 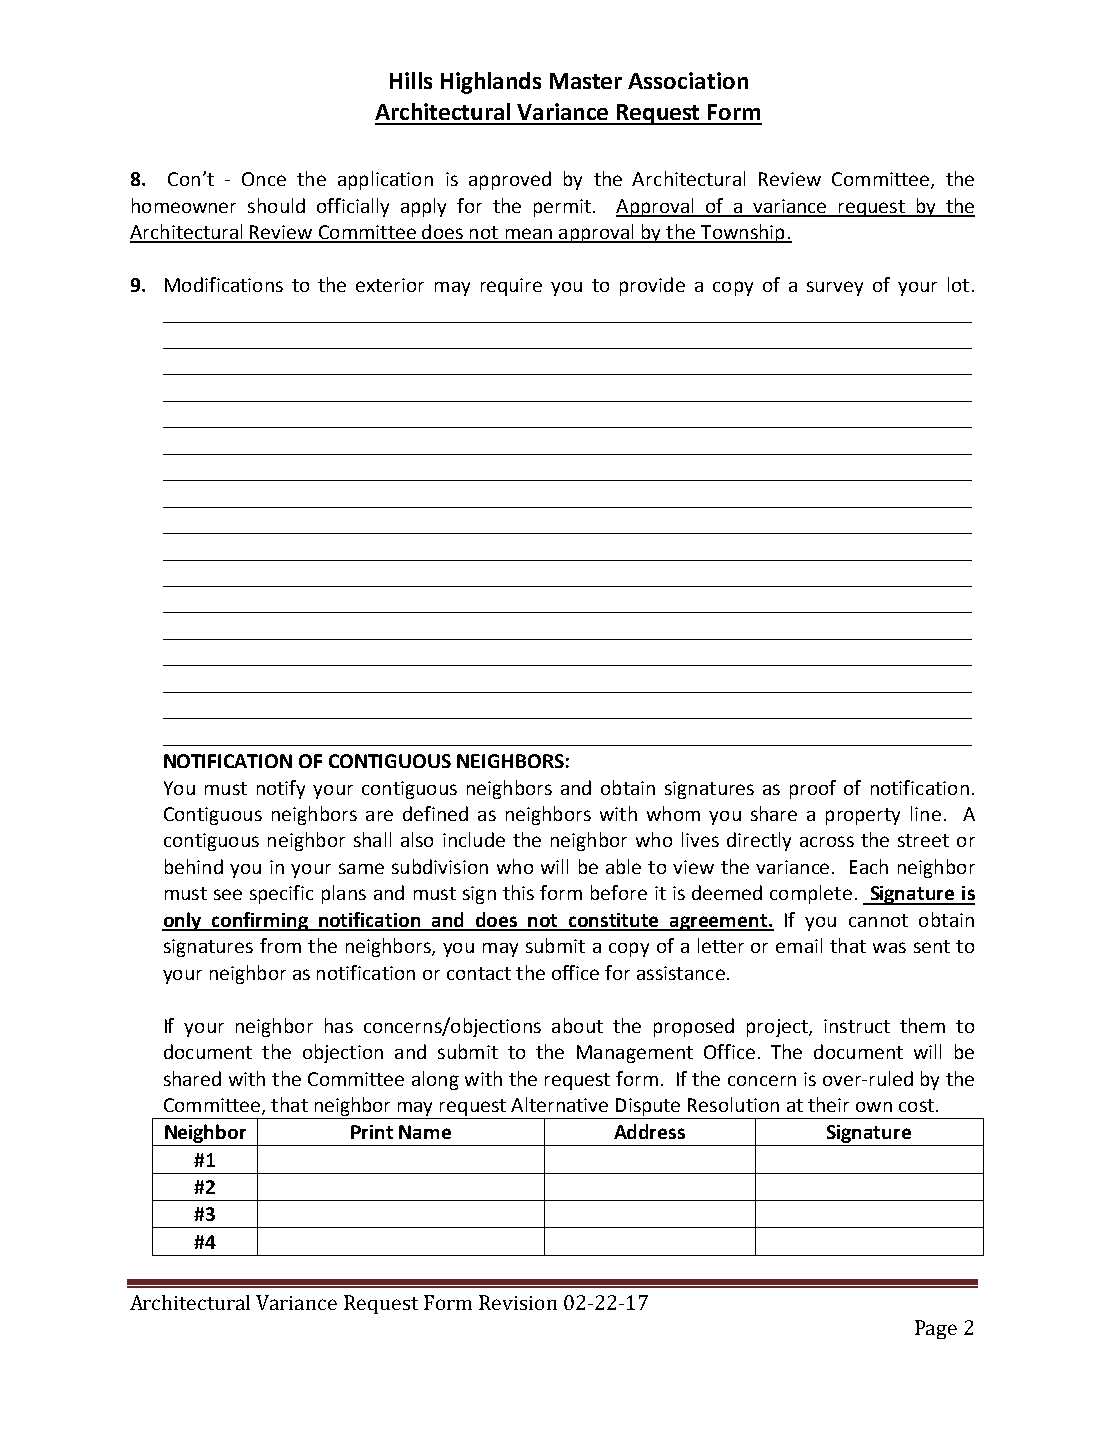 What do you see at coordinates (511, 287) in the image?
I see `require` at bounding box center [511, 287].
